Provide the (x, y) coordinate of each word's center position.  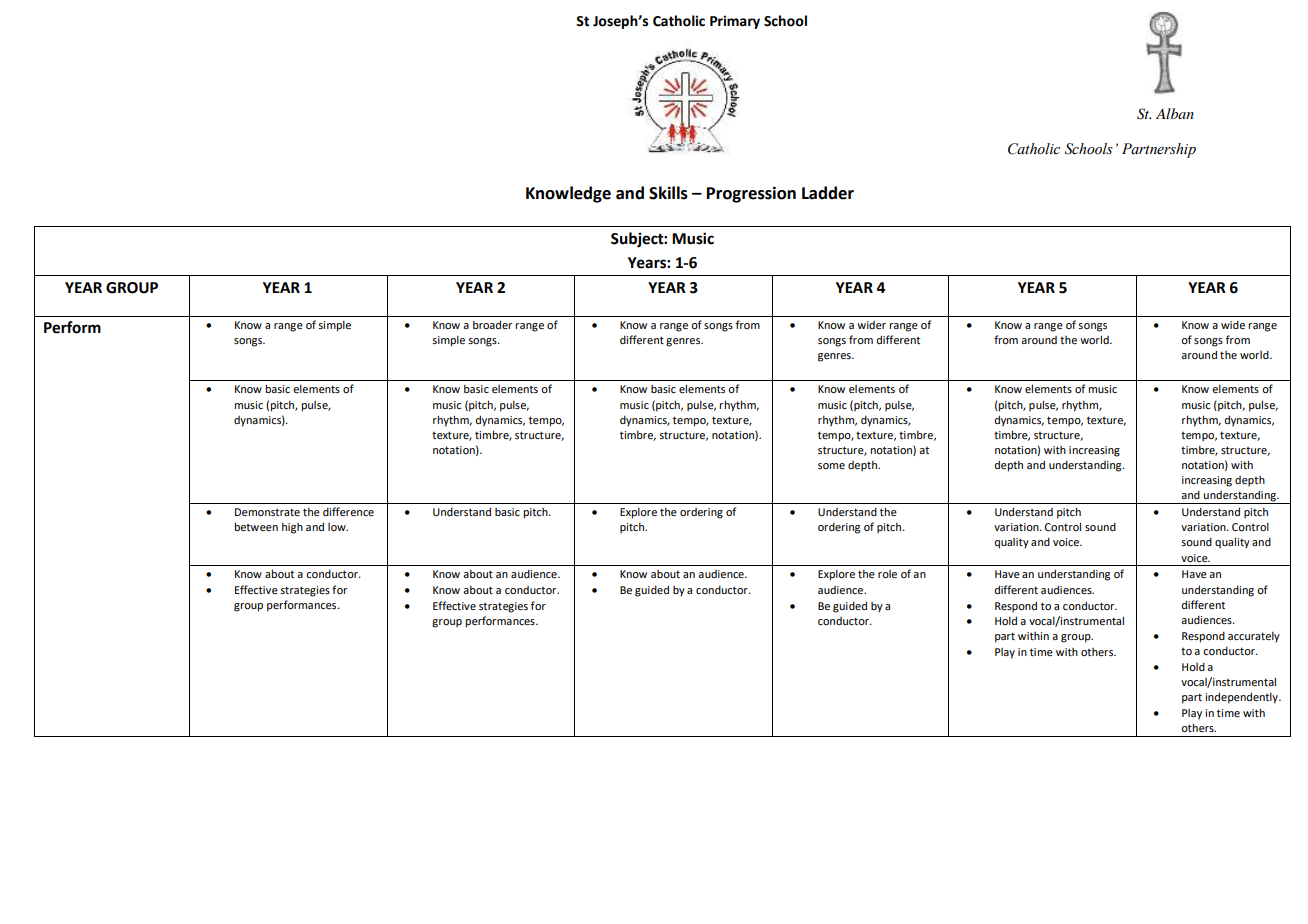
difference (348, 511)
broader (492, 324)
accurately (1254, 637)
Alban (1175, 113)
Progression (751, 194)
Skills (668, 193)
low (338, 527)
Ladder (828, 193)
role (887, 574)
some (831, 466)
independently (1242, 698)
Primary (735, 22)
